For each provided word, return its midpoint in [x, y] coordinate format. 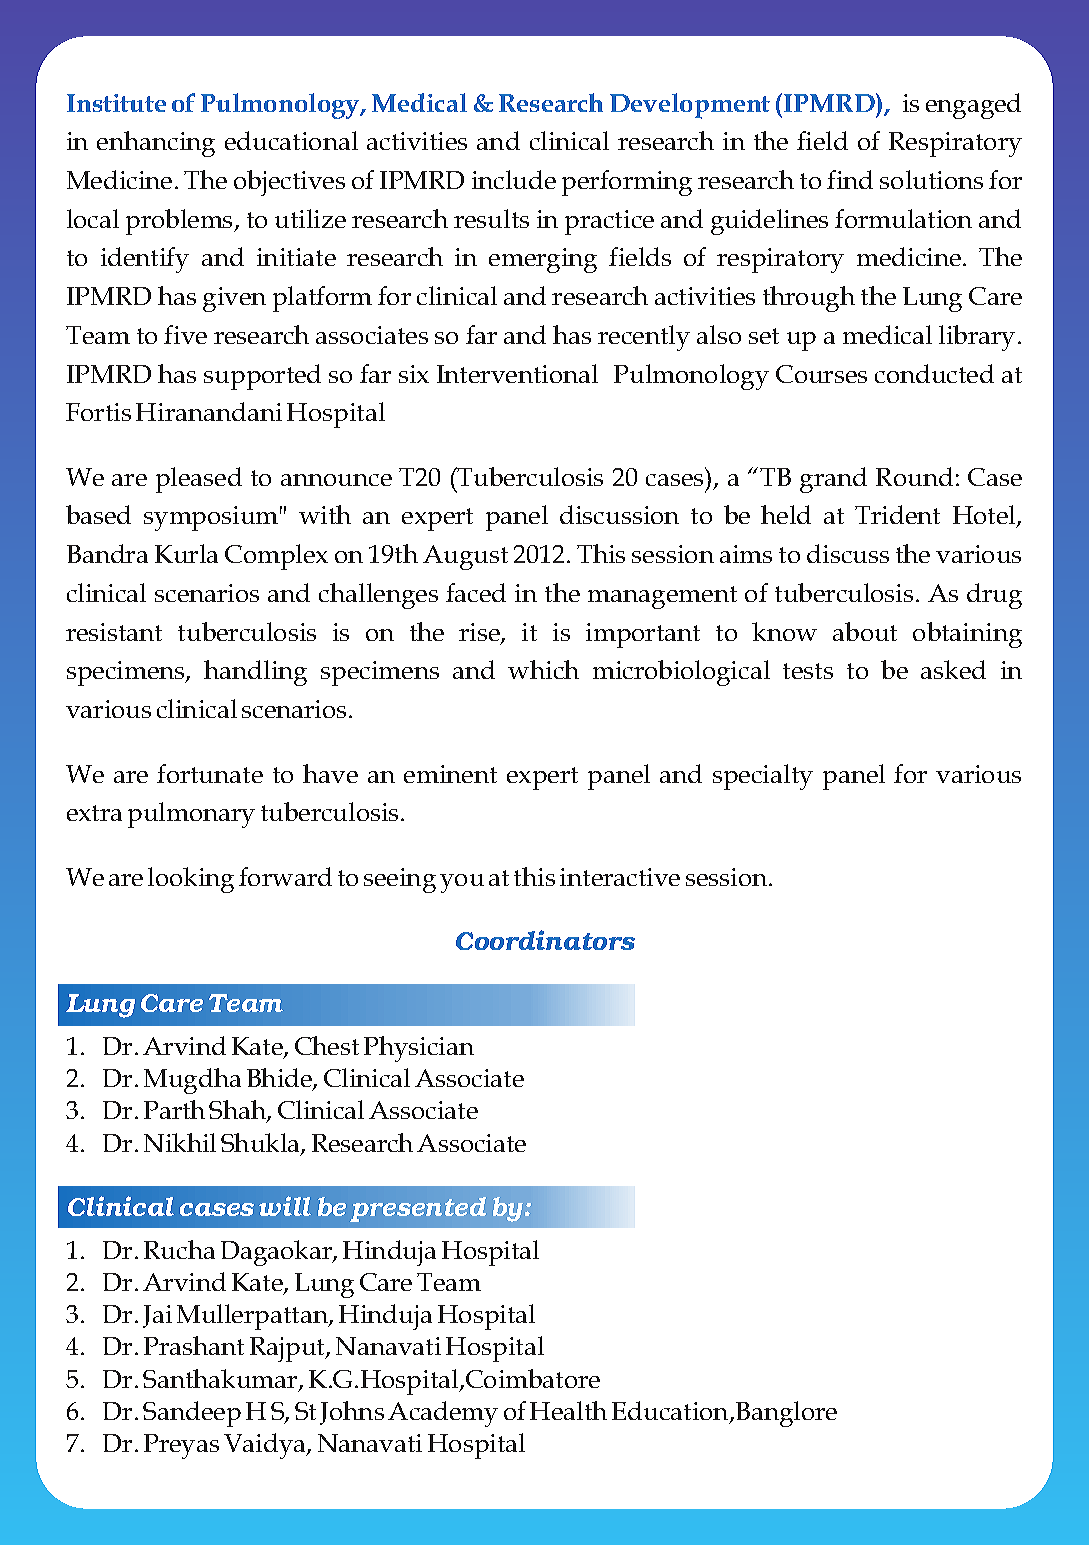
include [514, 179]
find [850, 179]
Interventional [517, 373]
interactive [620, 877]
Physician [419, 1049]
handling [255, 673]
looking [191, 880]
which [543, 669]
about [865, 631]
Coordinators [545, 940]
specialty [763, 777]
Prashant [194, 1345]
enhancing [156, 144]
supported [262, 377]
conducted [934, 373]
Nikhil [180, 1142]
